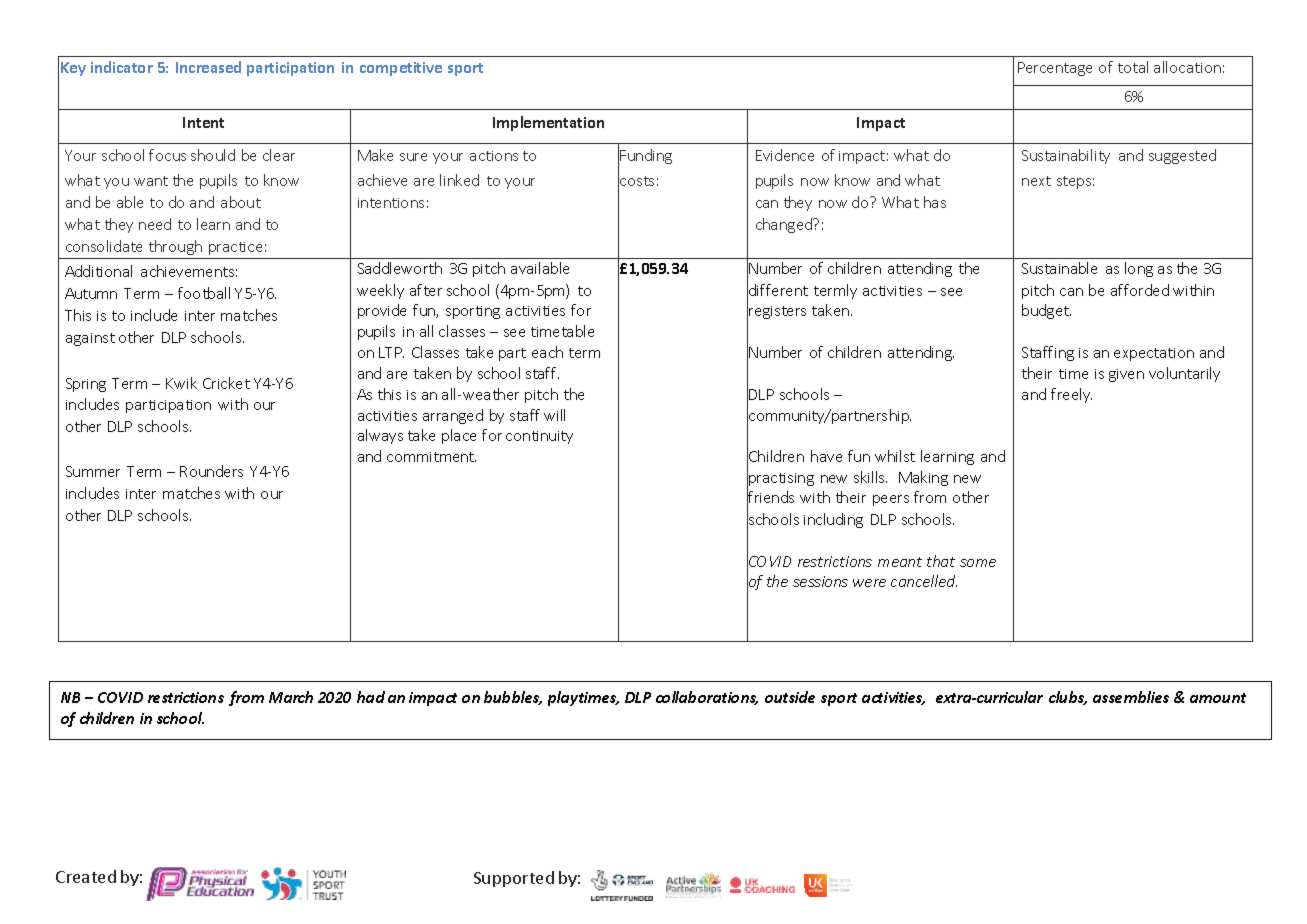  Describe the element at coordinates (548, 123) in the screenshot. I see `Implementation` at that location.
